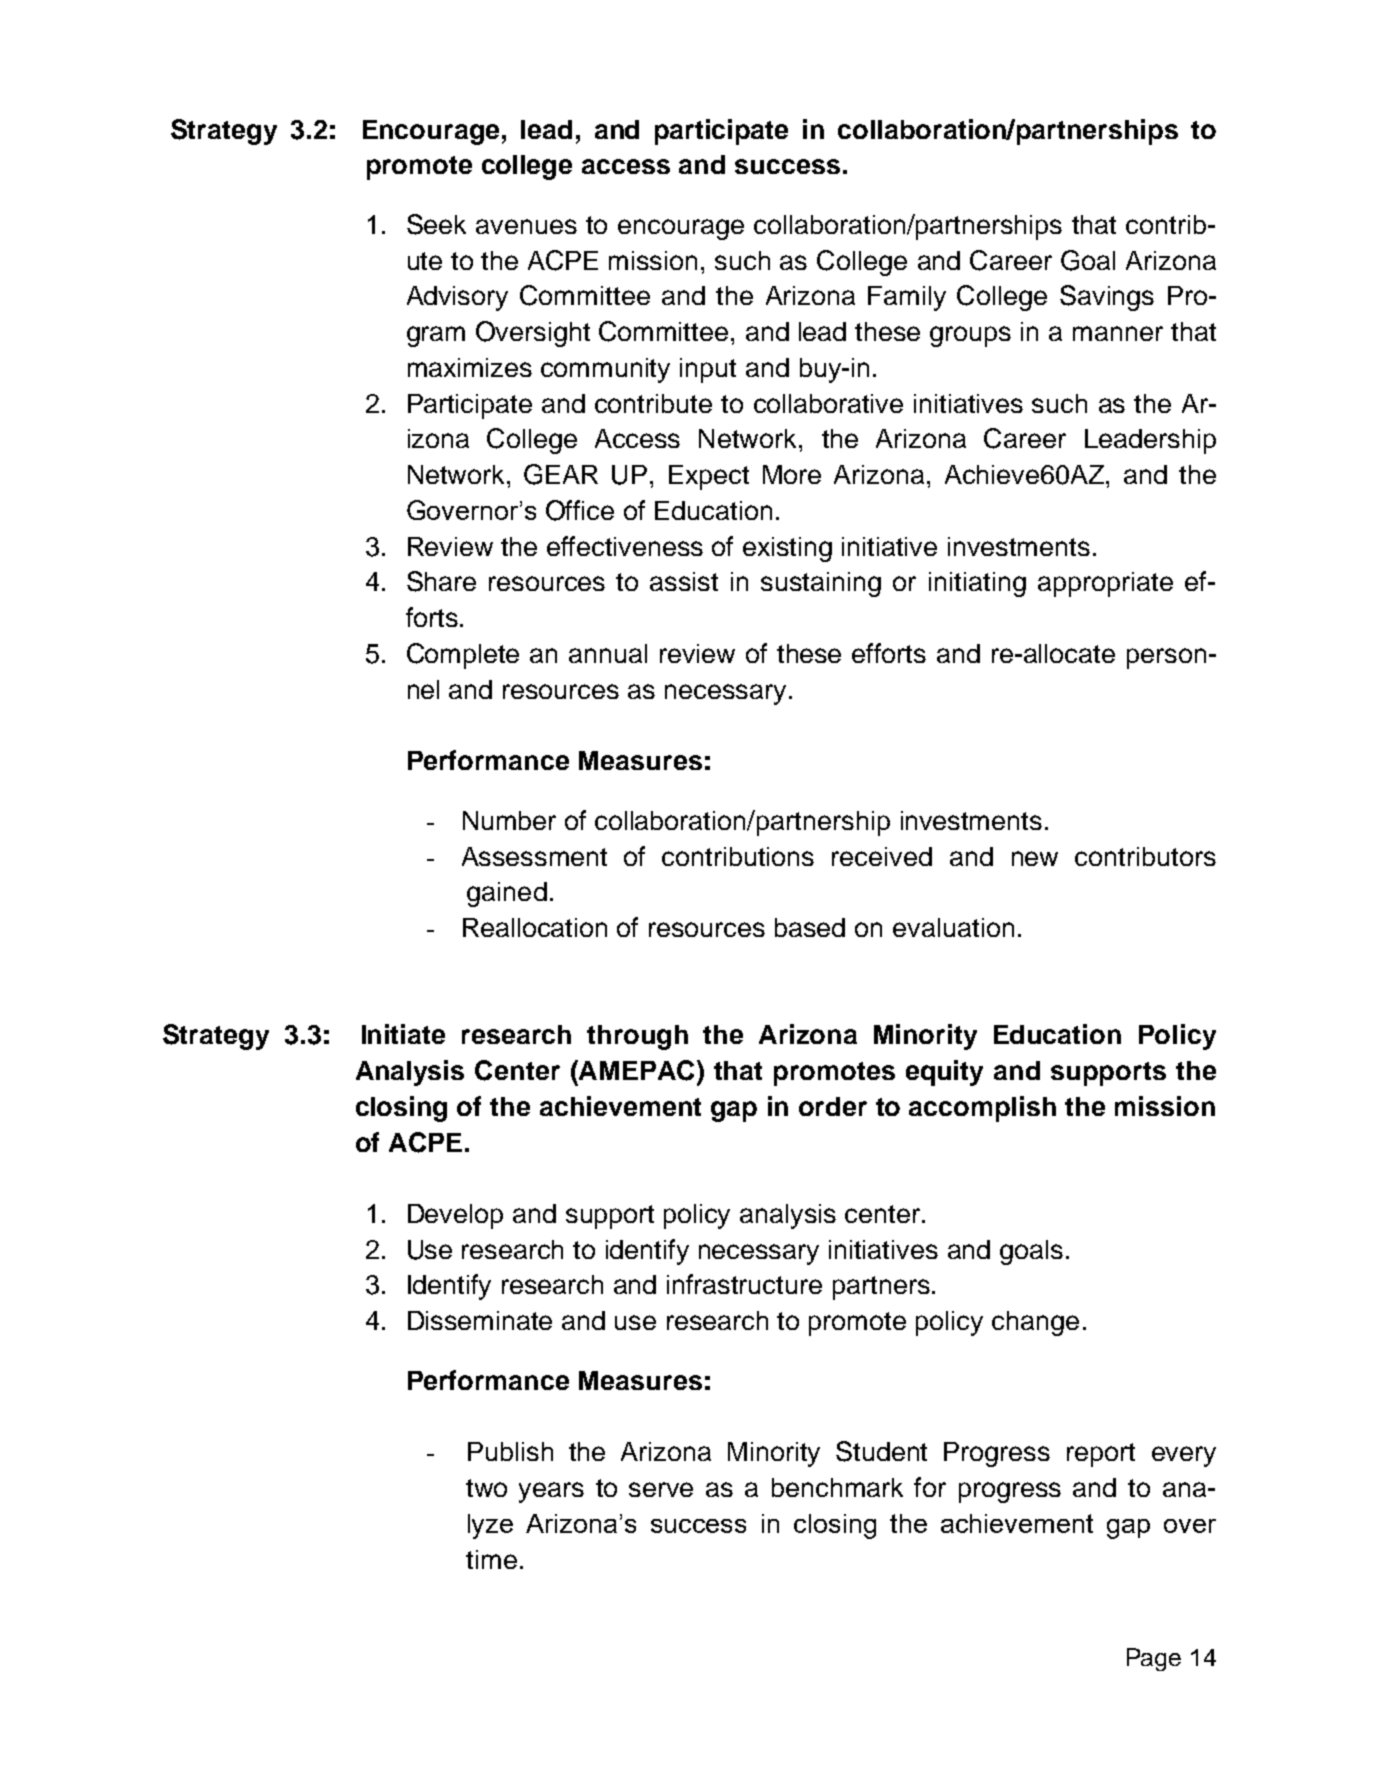 This document has width=1379, height=1784. I want to click on sustaining, so click(821, 584).
